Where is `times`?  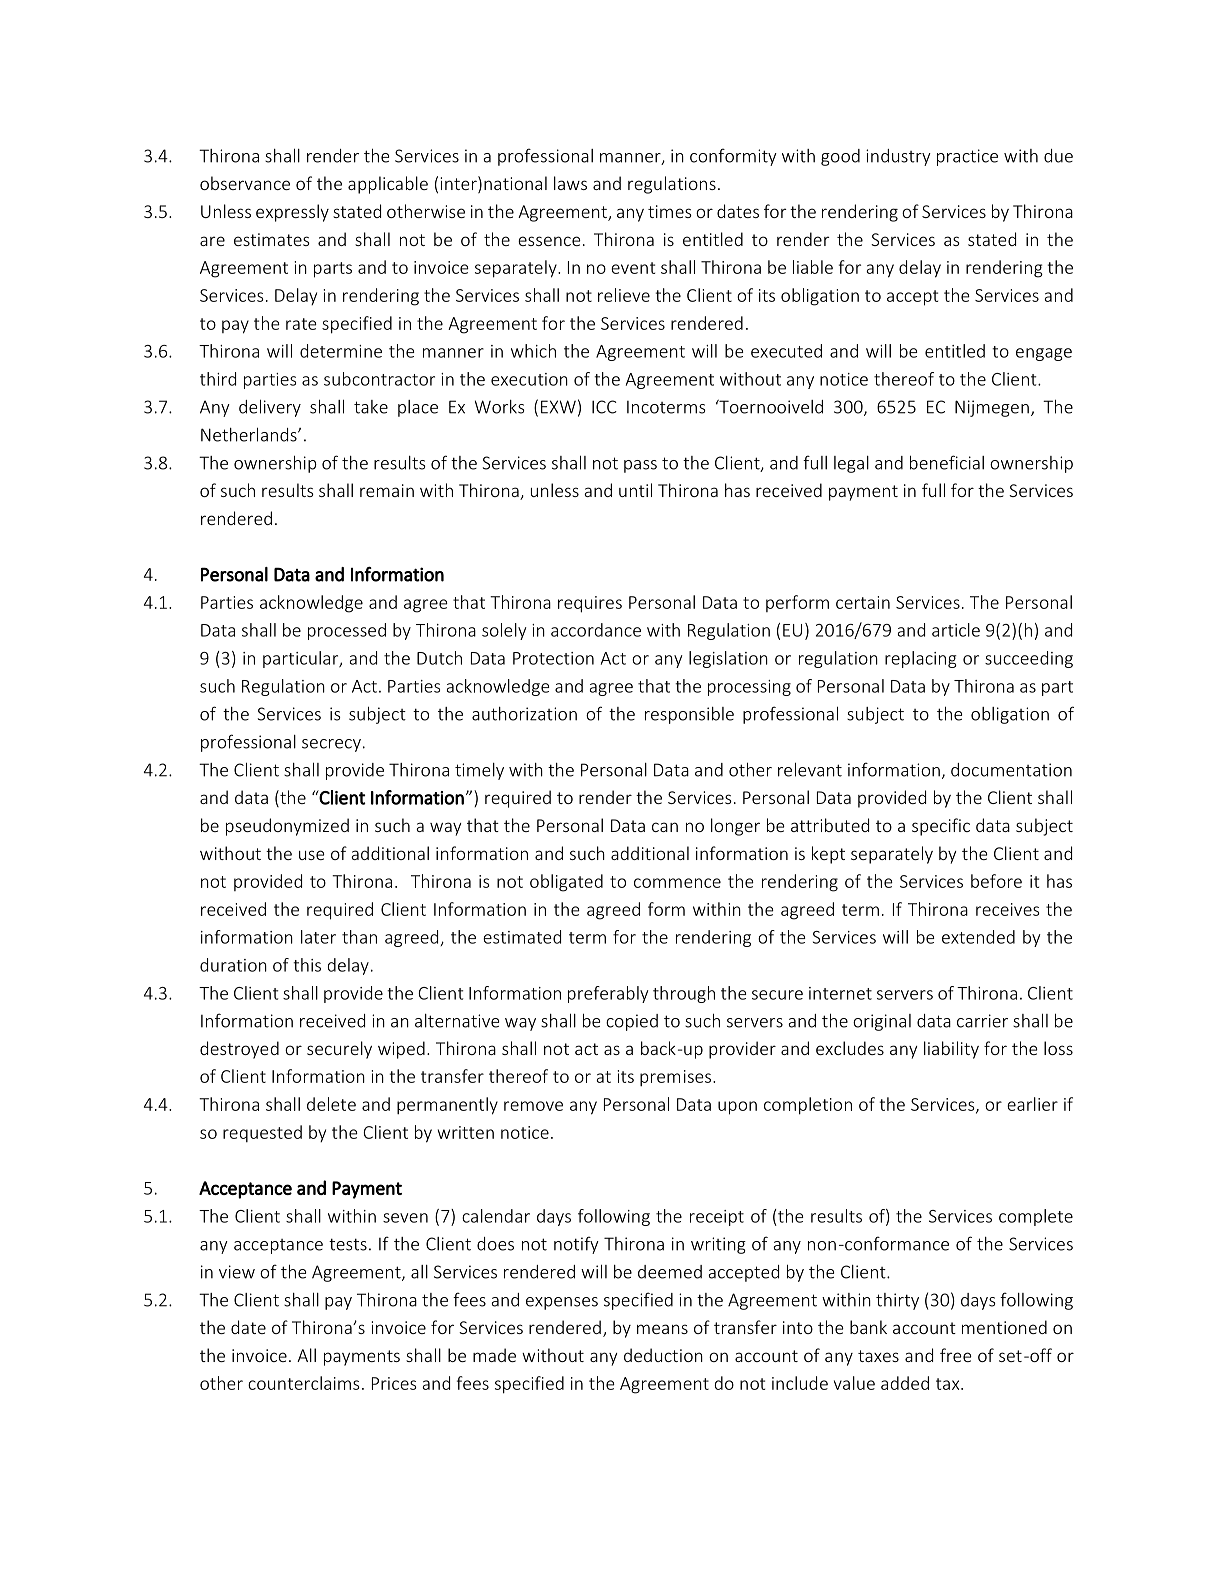
times is located at coordinates (670, 211).
